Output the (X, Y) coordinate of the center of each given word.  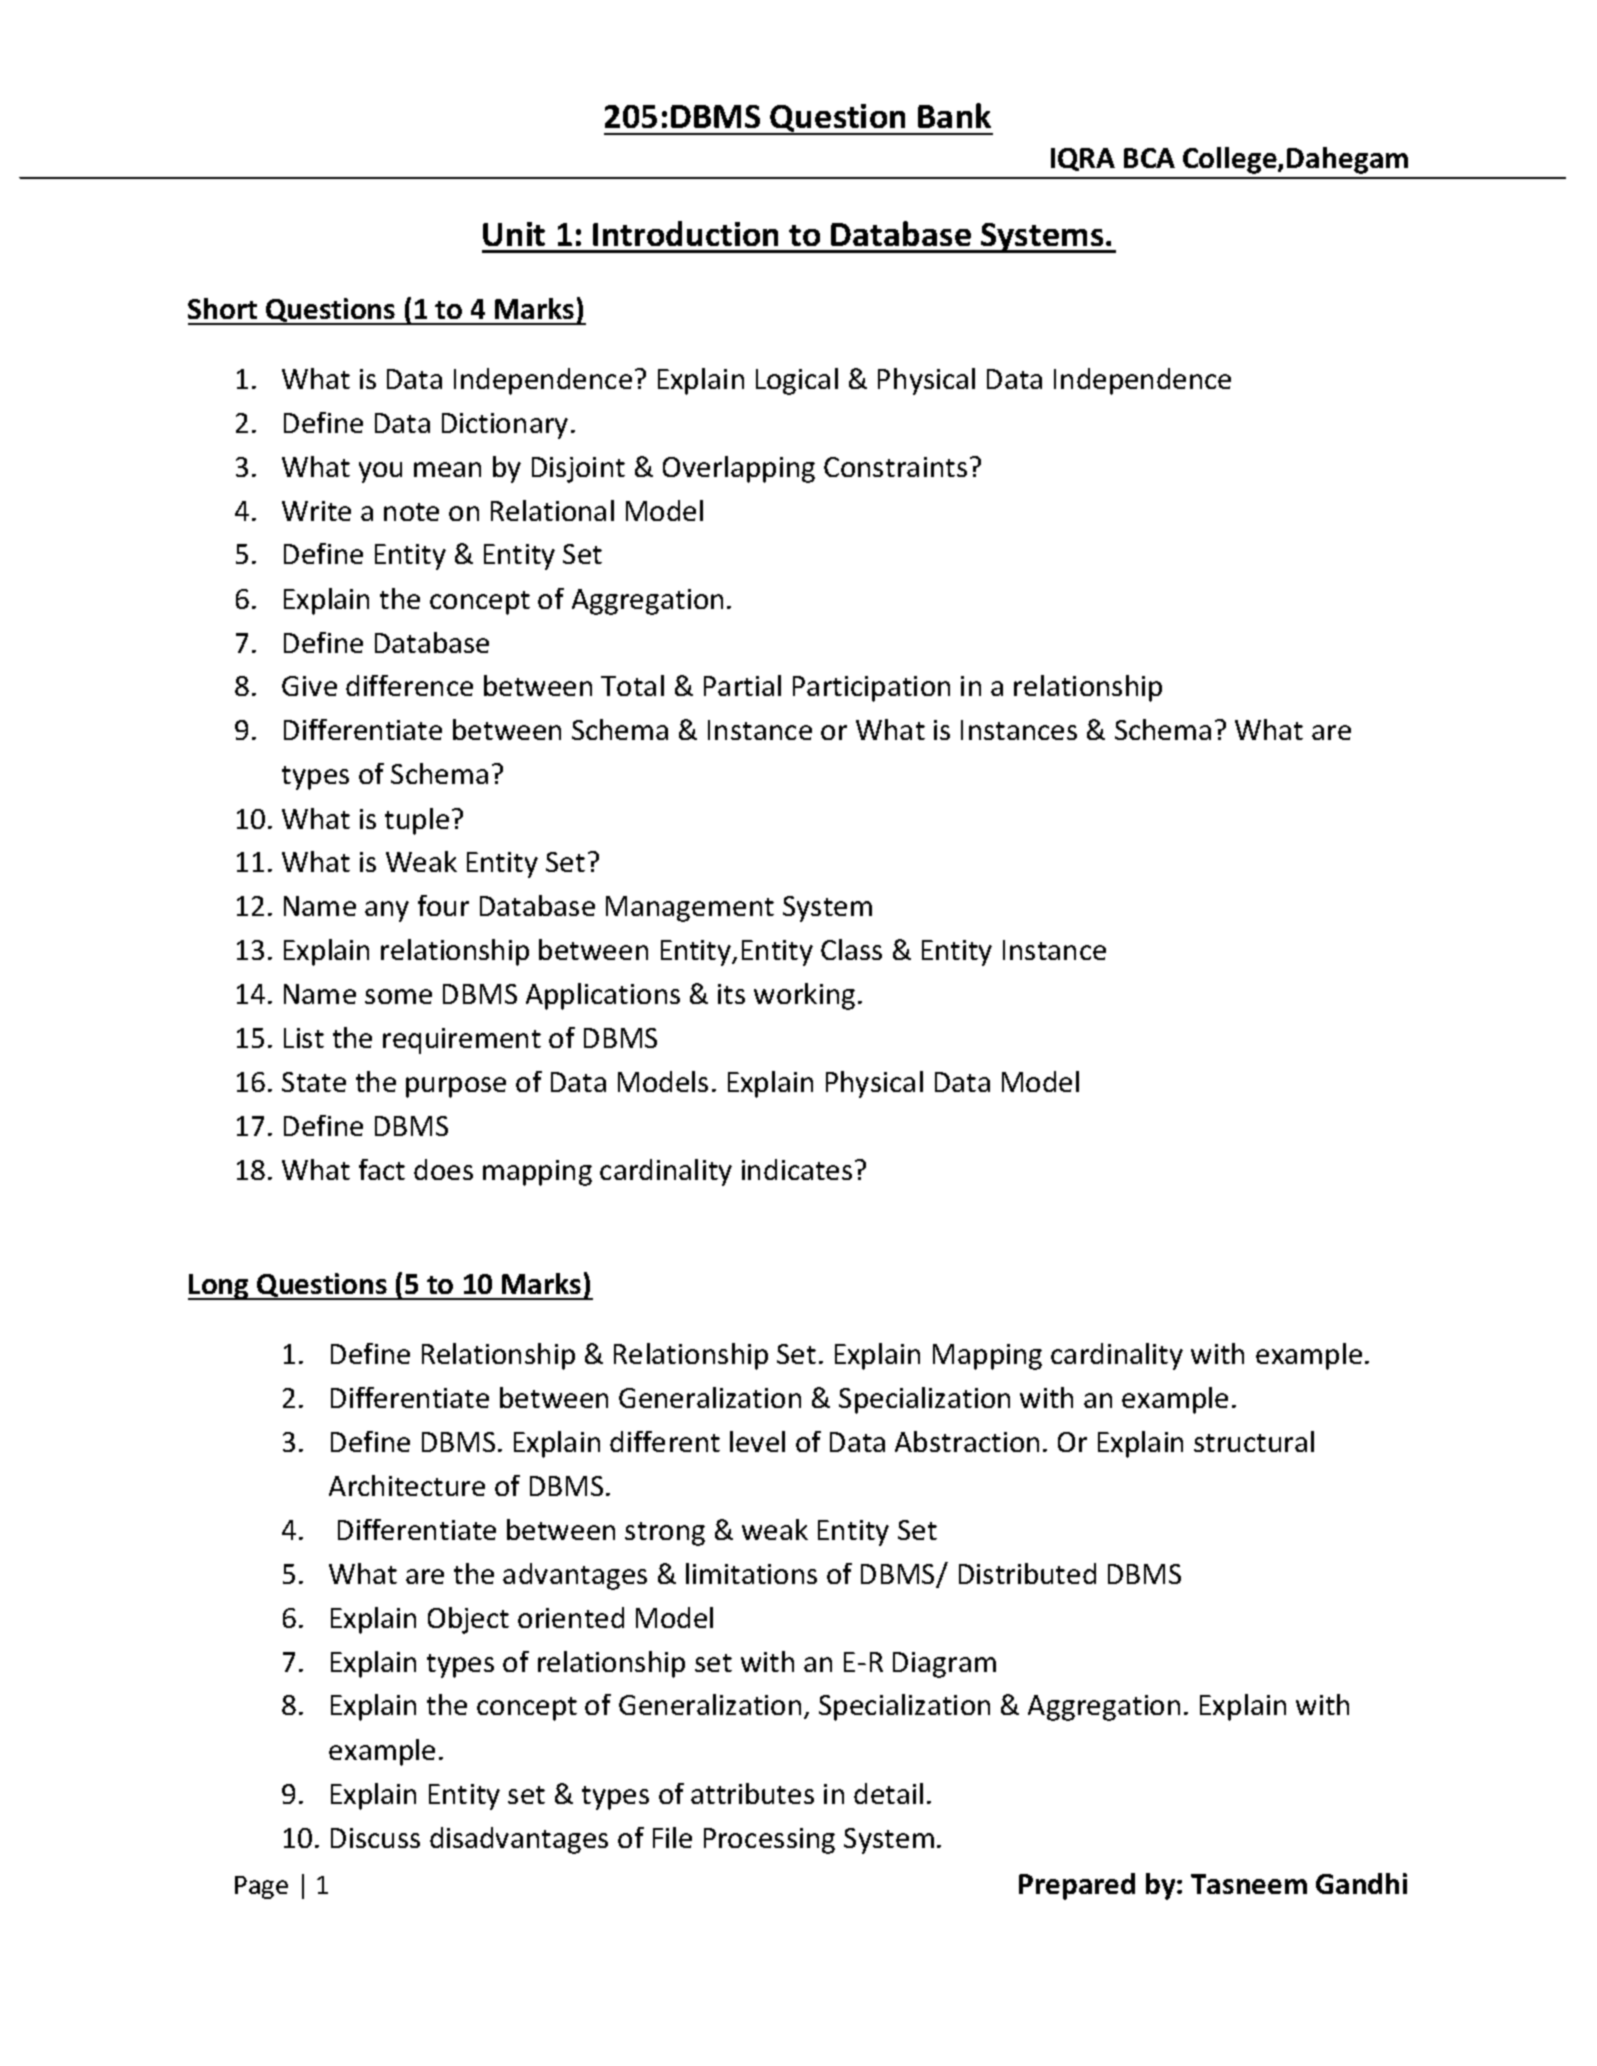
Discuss (375, 1838)
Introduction (685, 233)
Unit (514, 234)
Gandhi (1361, 1883)
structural (1254, 1441)
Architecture (407, 1485)
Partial (742, 685)
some (398, 996)
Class (851, 949)
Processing (769, 1841)
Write (316, 511)
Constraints (895, 467)
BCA (1149, 158)
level (757, 1441)
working (804, 996)
